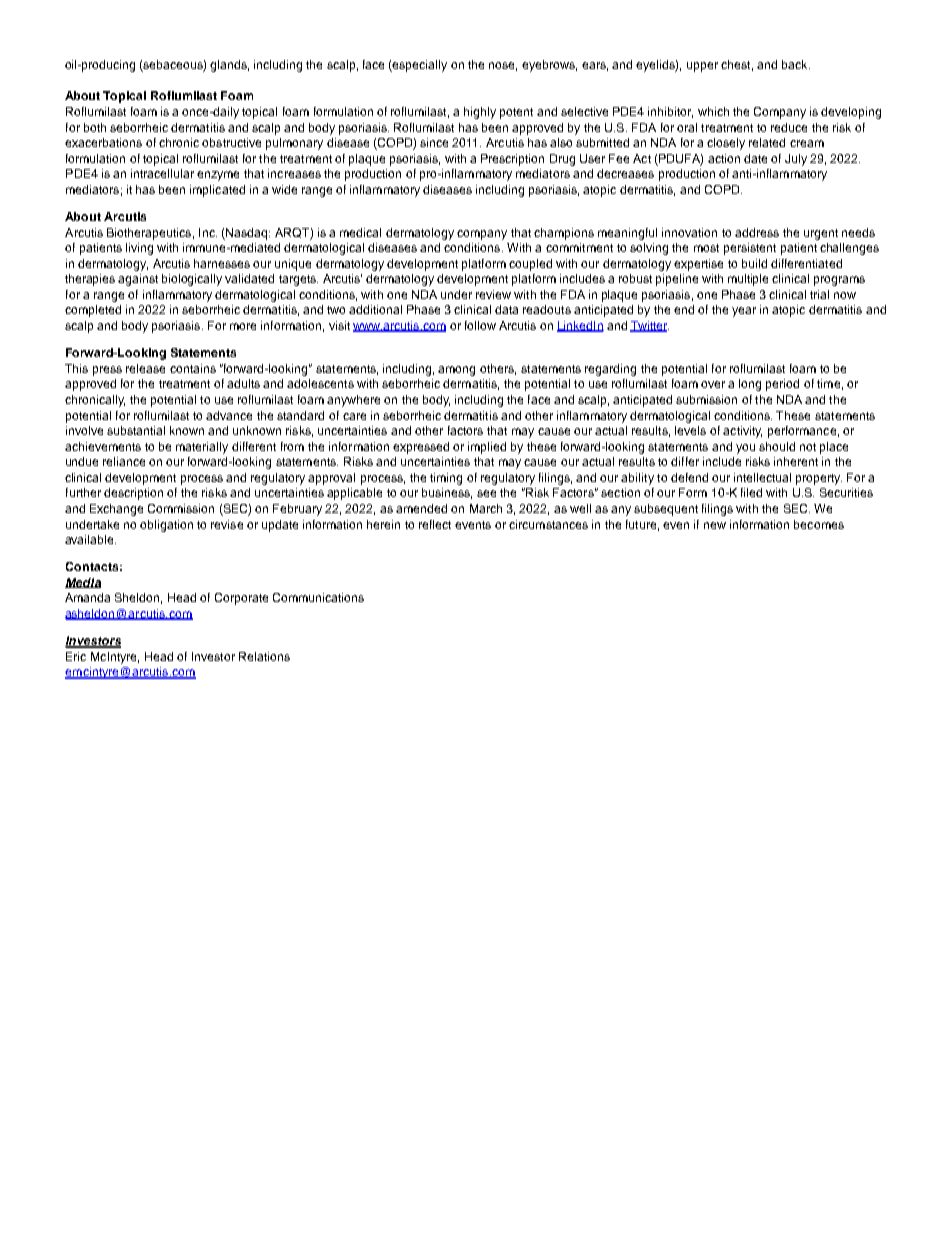 This screenshot has height=1233, width=952. What do you see at coordinates (530, 265) in the screenshot?
I see `coupled` at bounding box center [530, 265].
